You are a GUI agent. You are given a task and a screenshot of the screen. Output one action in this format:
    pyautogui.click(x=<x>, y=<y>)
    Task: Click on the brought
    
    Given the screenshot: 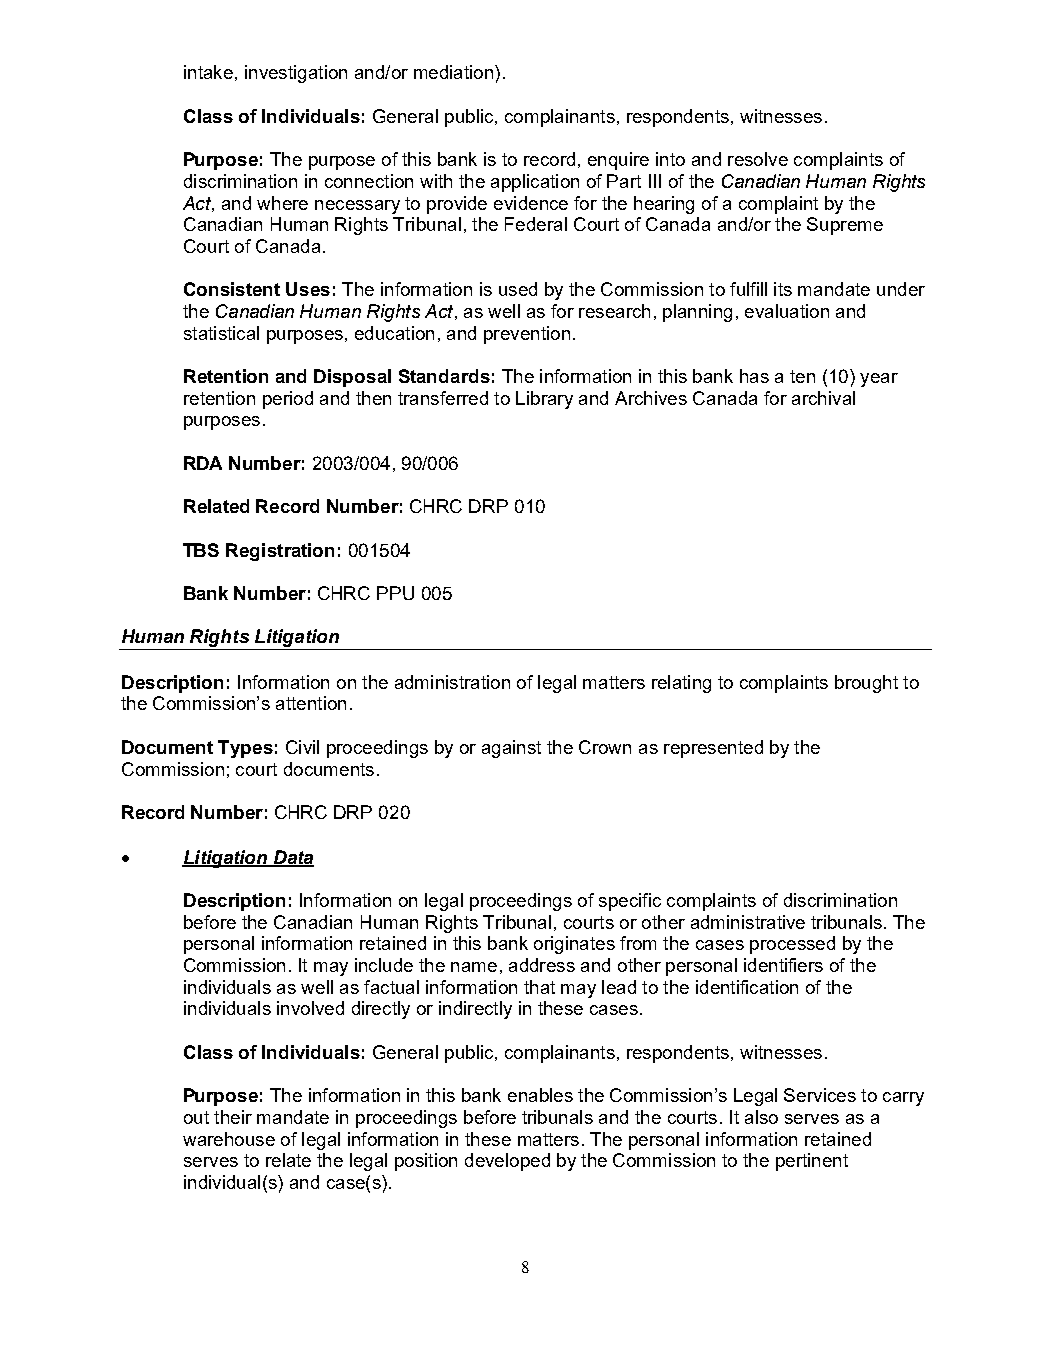 What is the action you would take?
    pyautogui.click(x=866, y=684)
